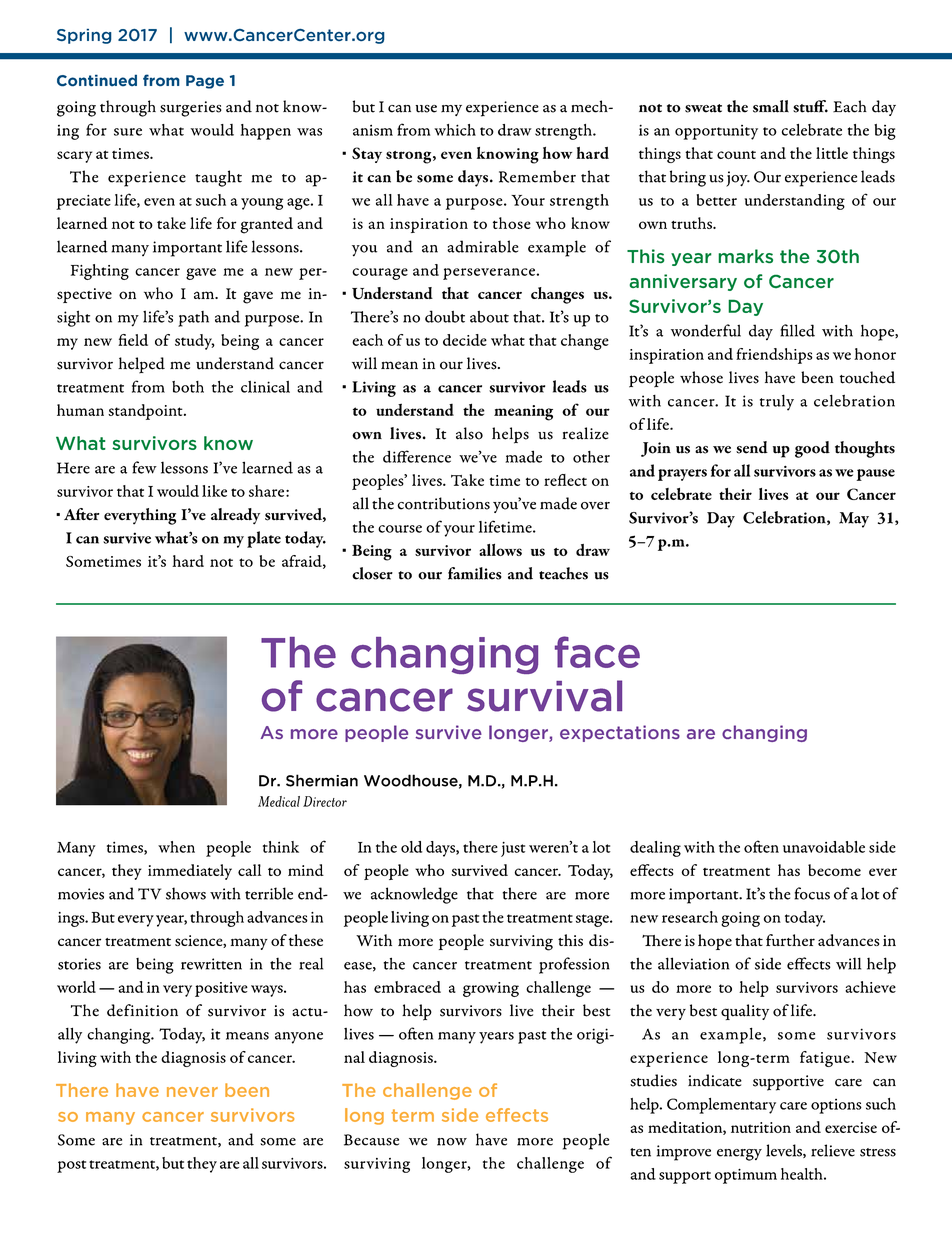  Describe the element at coordinates (455, 130) in the screenshot. I see `which` at that location.
